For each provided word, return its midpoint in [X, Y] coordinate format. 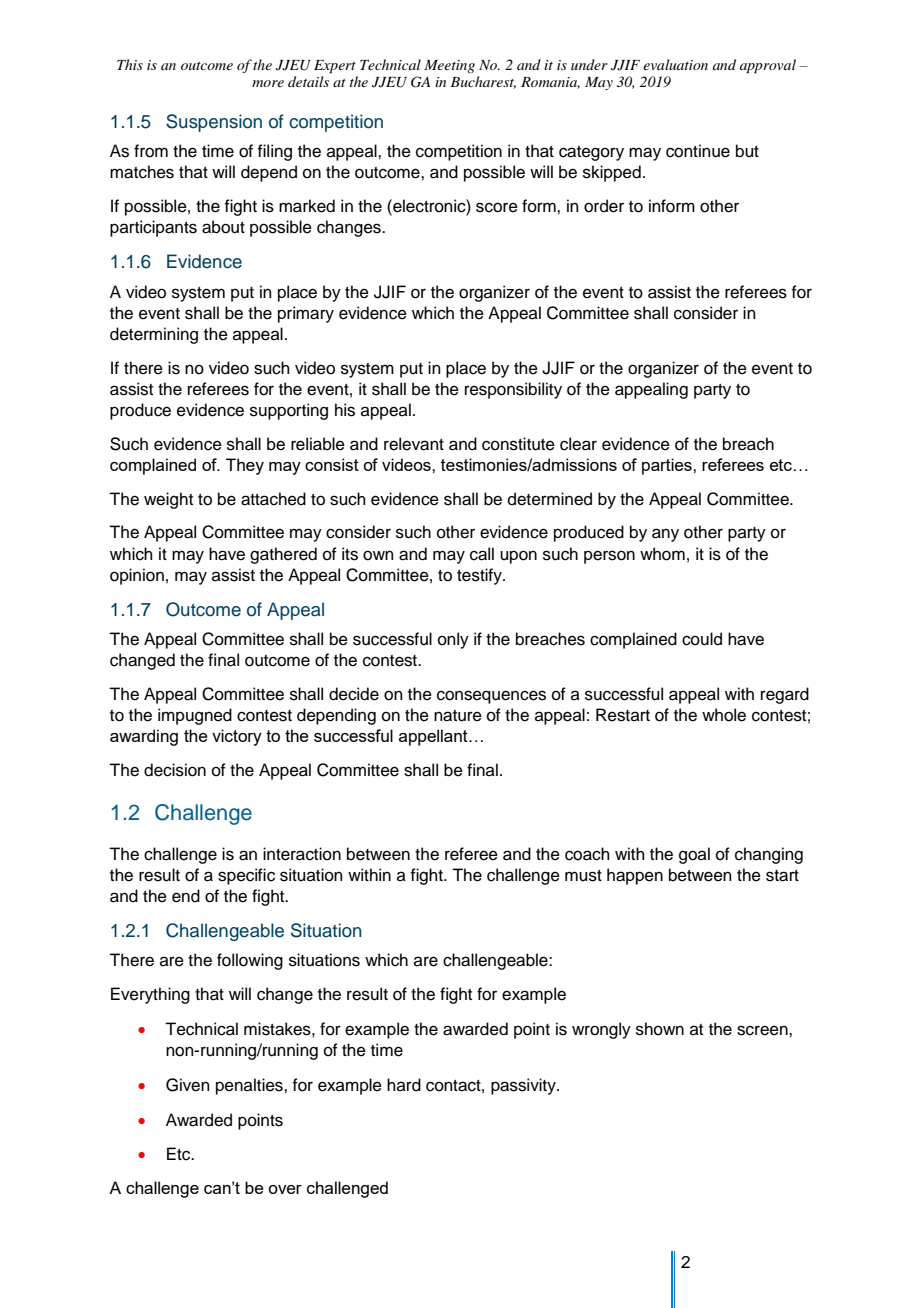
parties [668, 466]
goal [694, 855]
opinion [137, 576]
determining [154, 335]
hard [404, 1085]
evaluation [675, 64]
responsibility [513, 390]
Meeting [449, 66]
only [453, 640]
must [583, 876]
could [702, 639]
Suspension [214, 123]
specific [246, 876]
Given [188, 1085]
